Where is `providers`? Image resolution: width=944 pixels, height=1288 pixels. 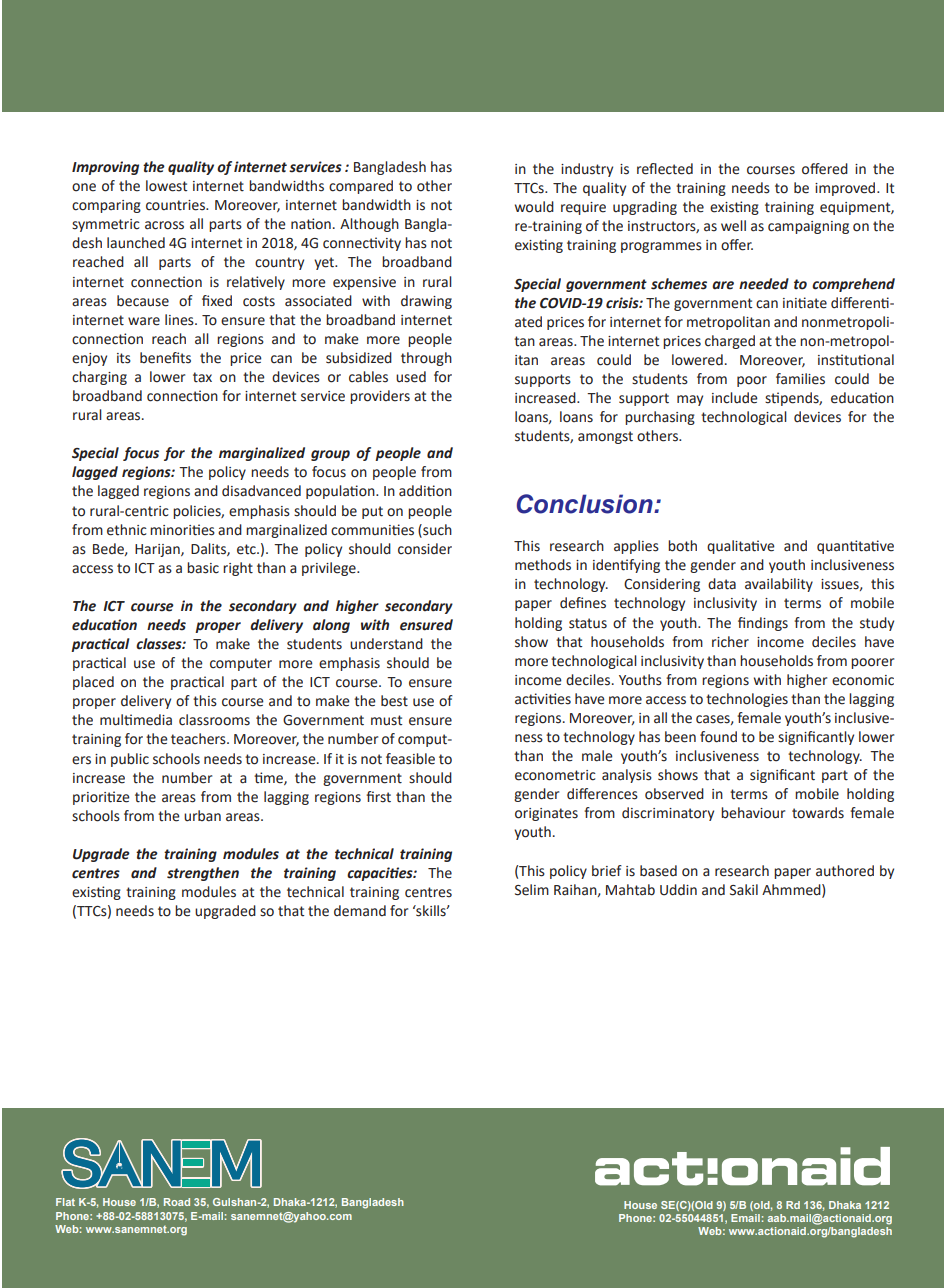 providers is located at coordinates (380, 397).
